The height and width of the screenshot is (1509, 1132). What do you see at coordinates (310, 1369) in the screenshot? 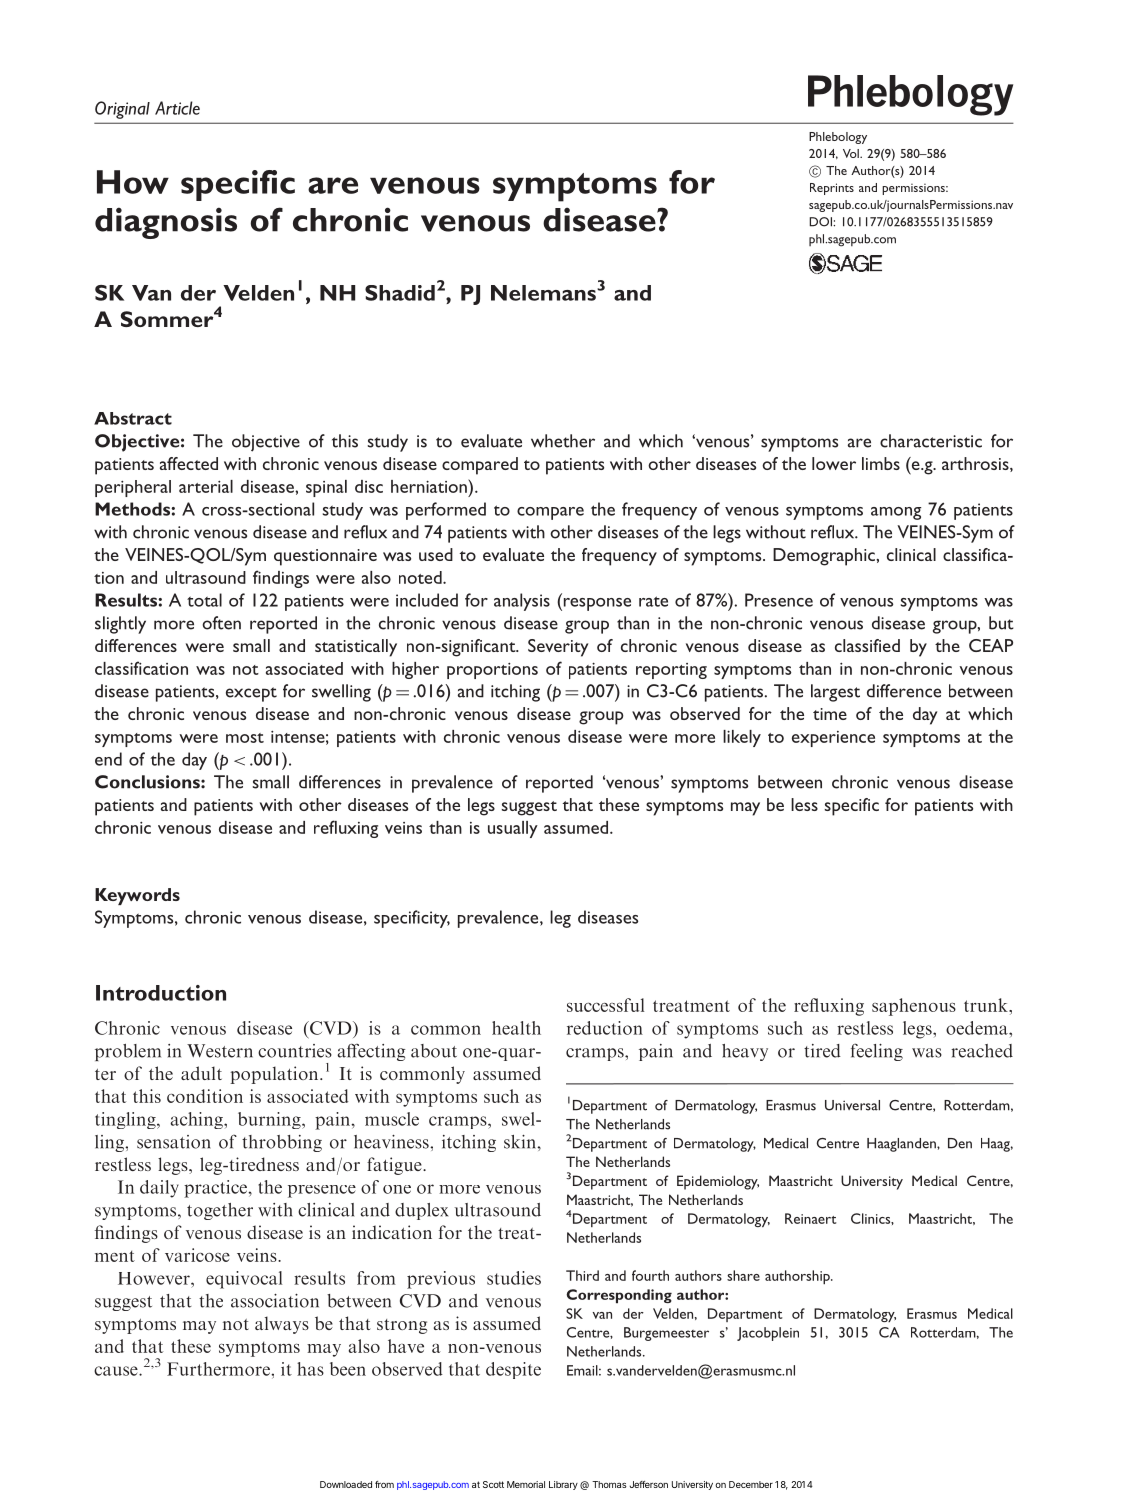
I see `has` at bounding box center [310, 1369].
